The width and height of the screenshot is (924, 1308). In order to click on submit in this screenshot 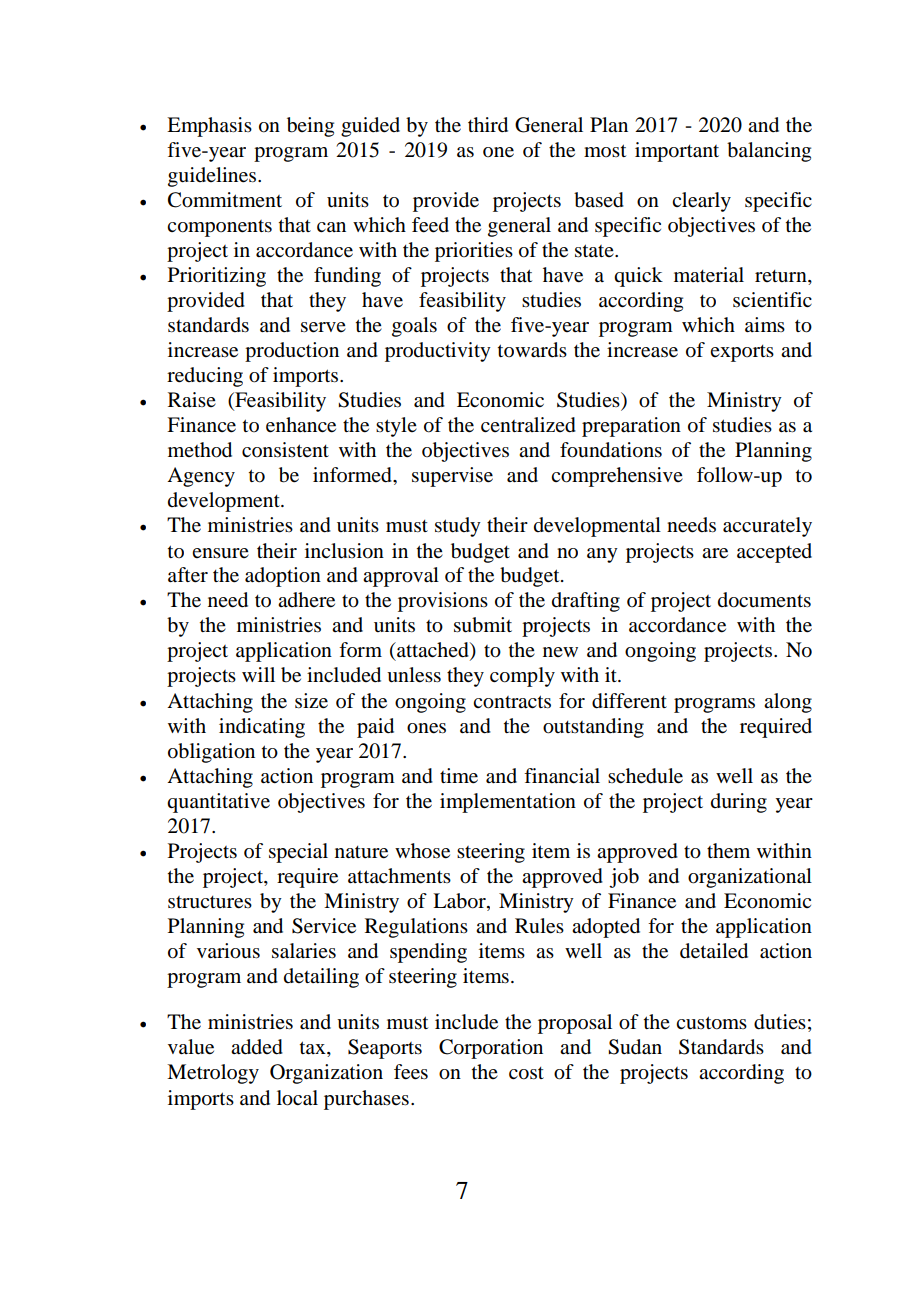, I will do `click(483, 625)`.
